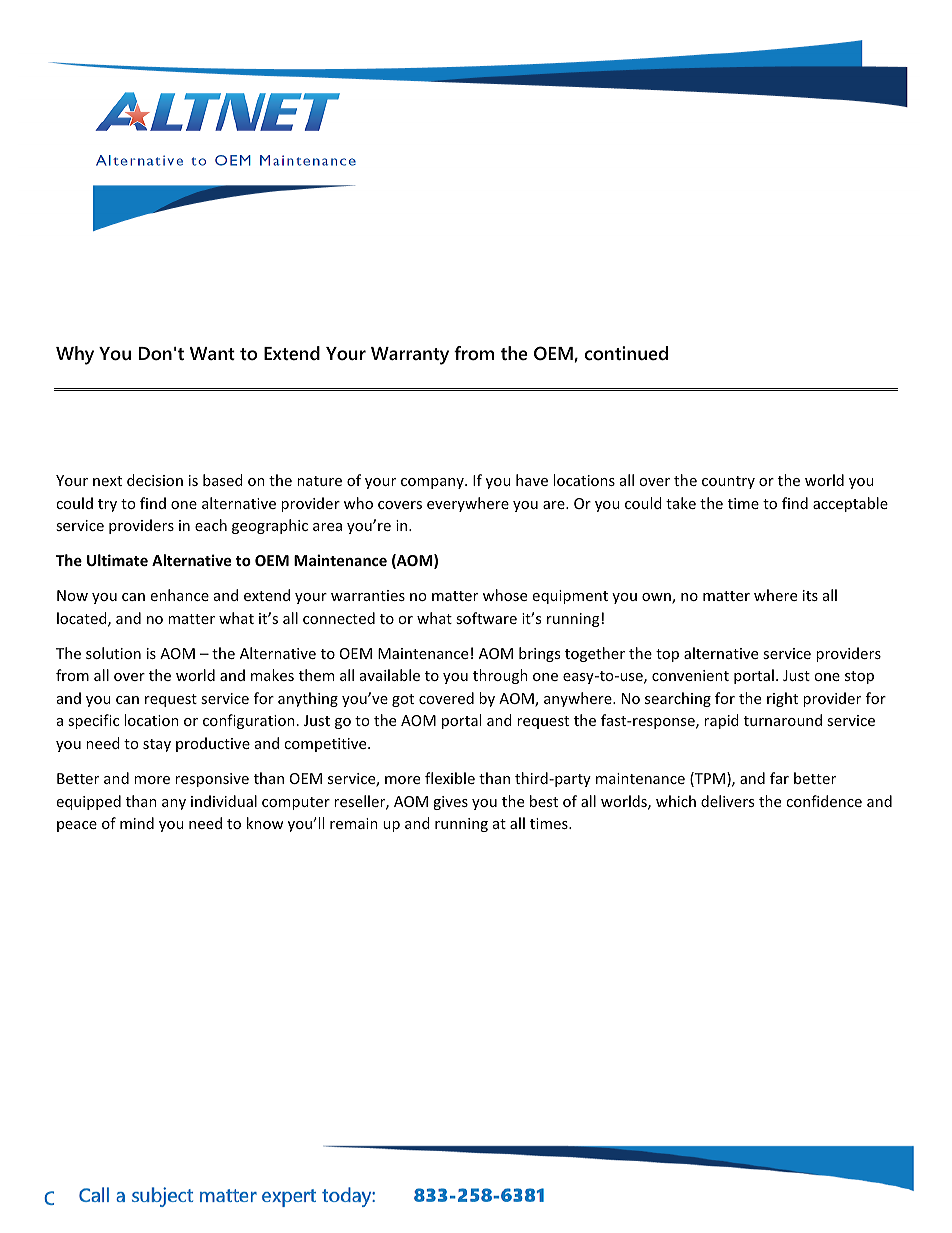 This document has height=1233, width=952. I want to click on country, so click(728, 482).
